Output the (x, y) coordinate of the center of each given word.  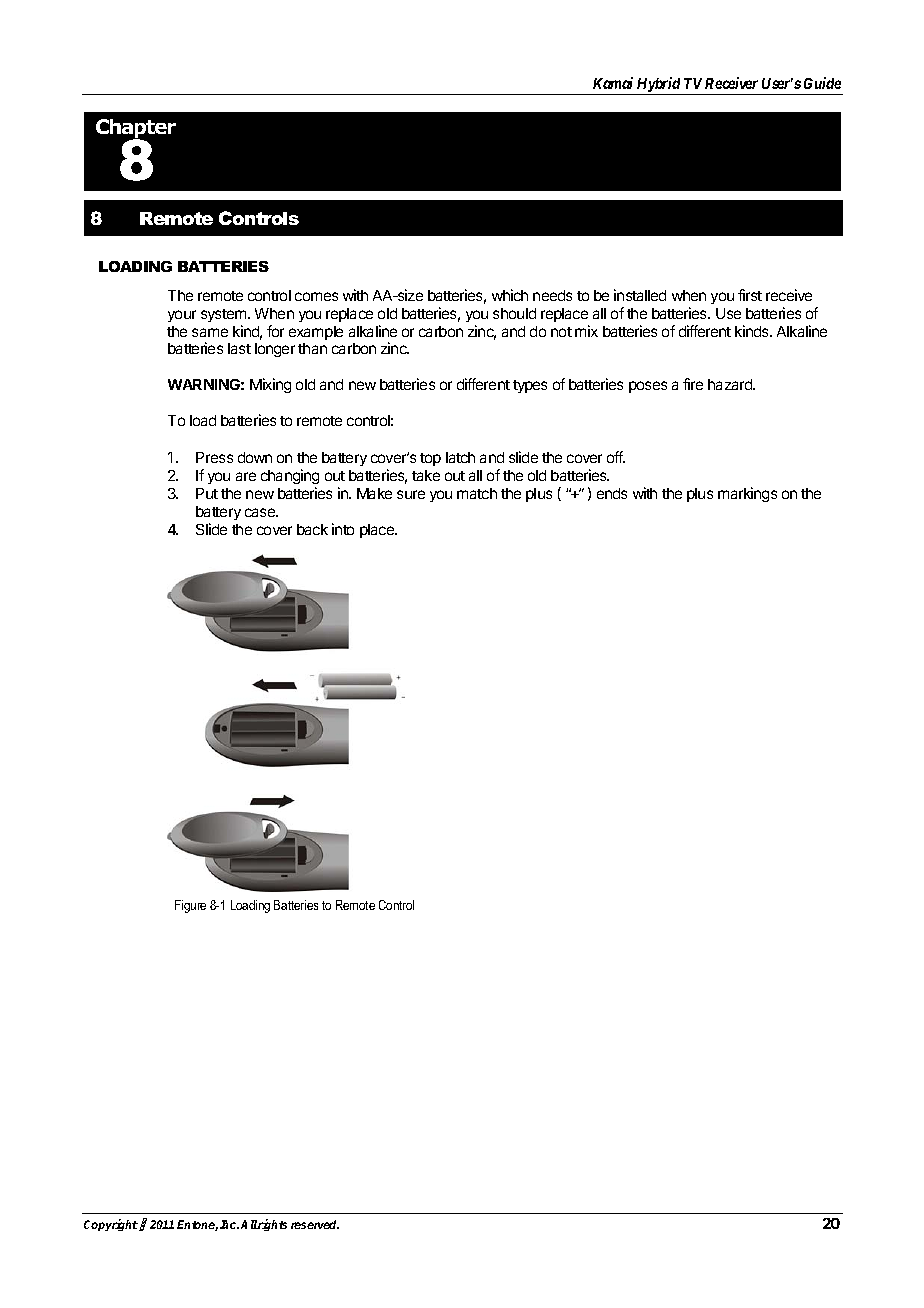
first (750, 295)
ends (612, 493)
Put (207, 493)
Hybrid (659, 86)
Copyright (111, 1225)
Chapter (136, 130)
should (514, 313)
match (477, 493)
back (312, 529)
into (343, 529)
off (616, 457)
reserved (315, 1224)
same (210, 332)
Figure (190, 906)
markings (747, 494)
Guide (822, 83)
